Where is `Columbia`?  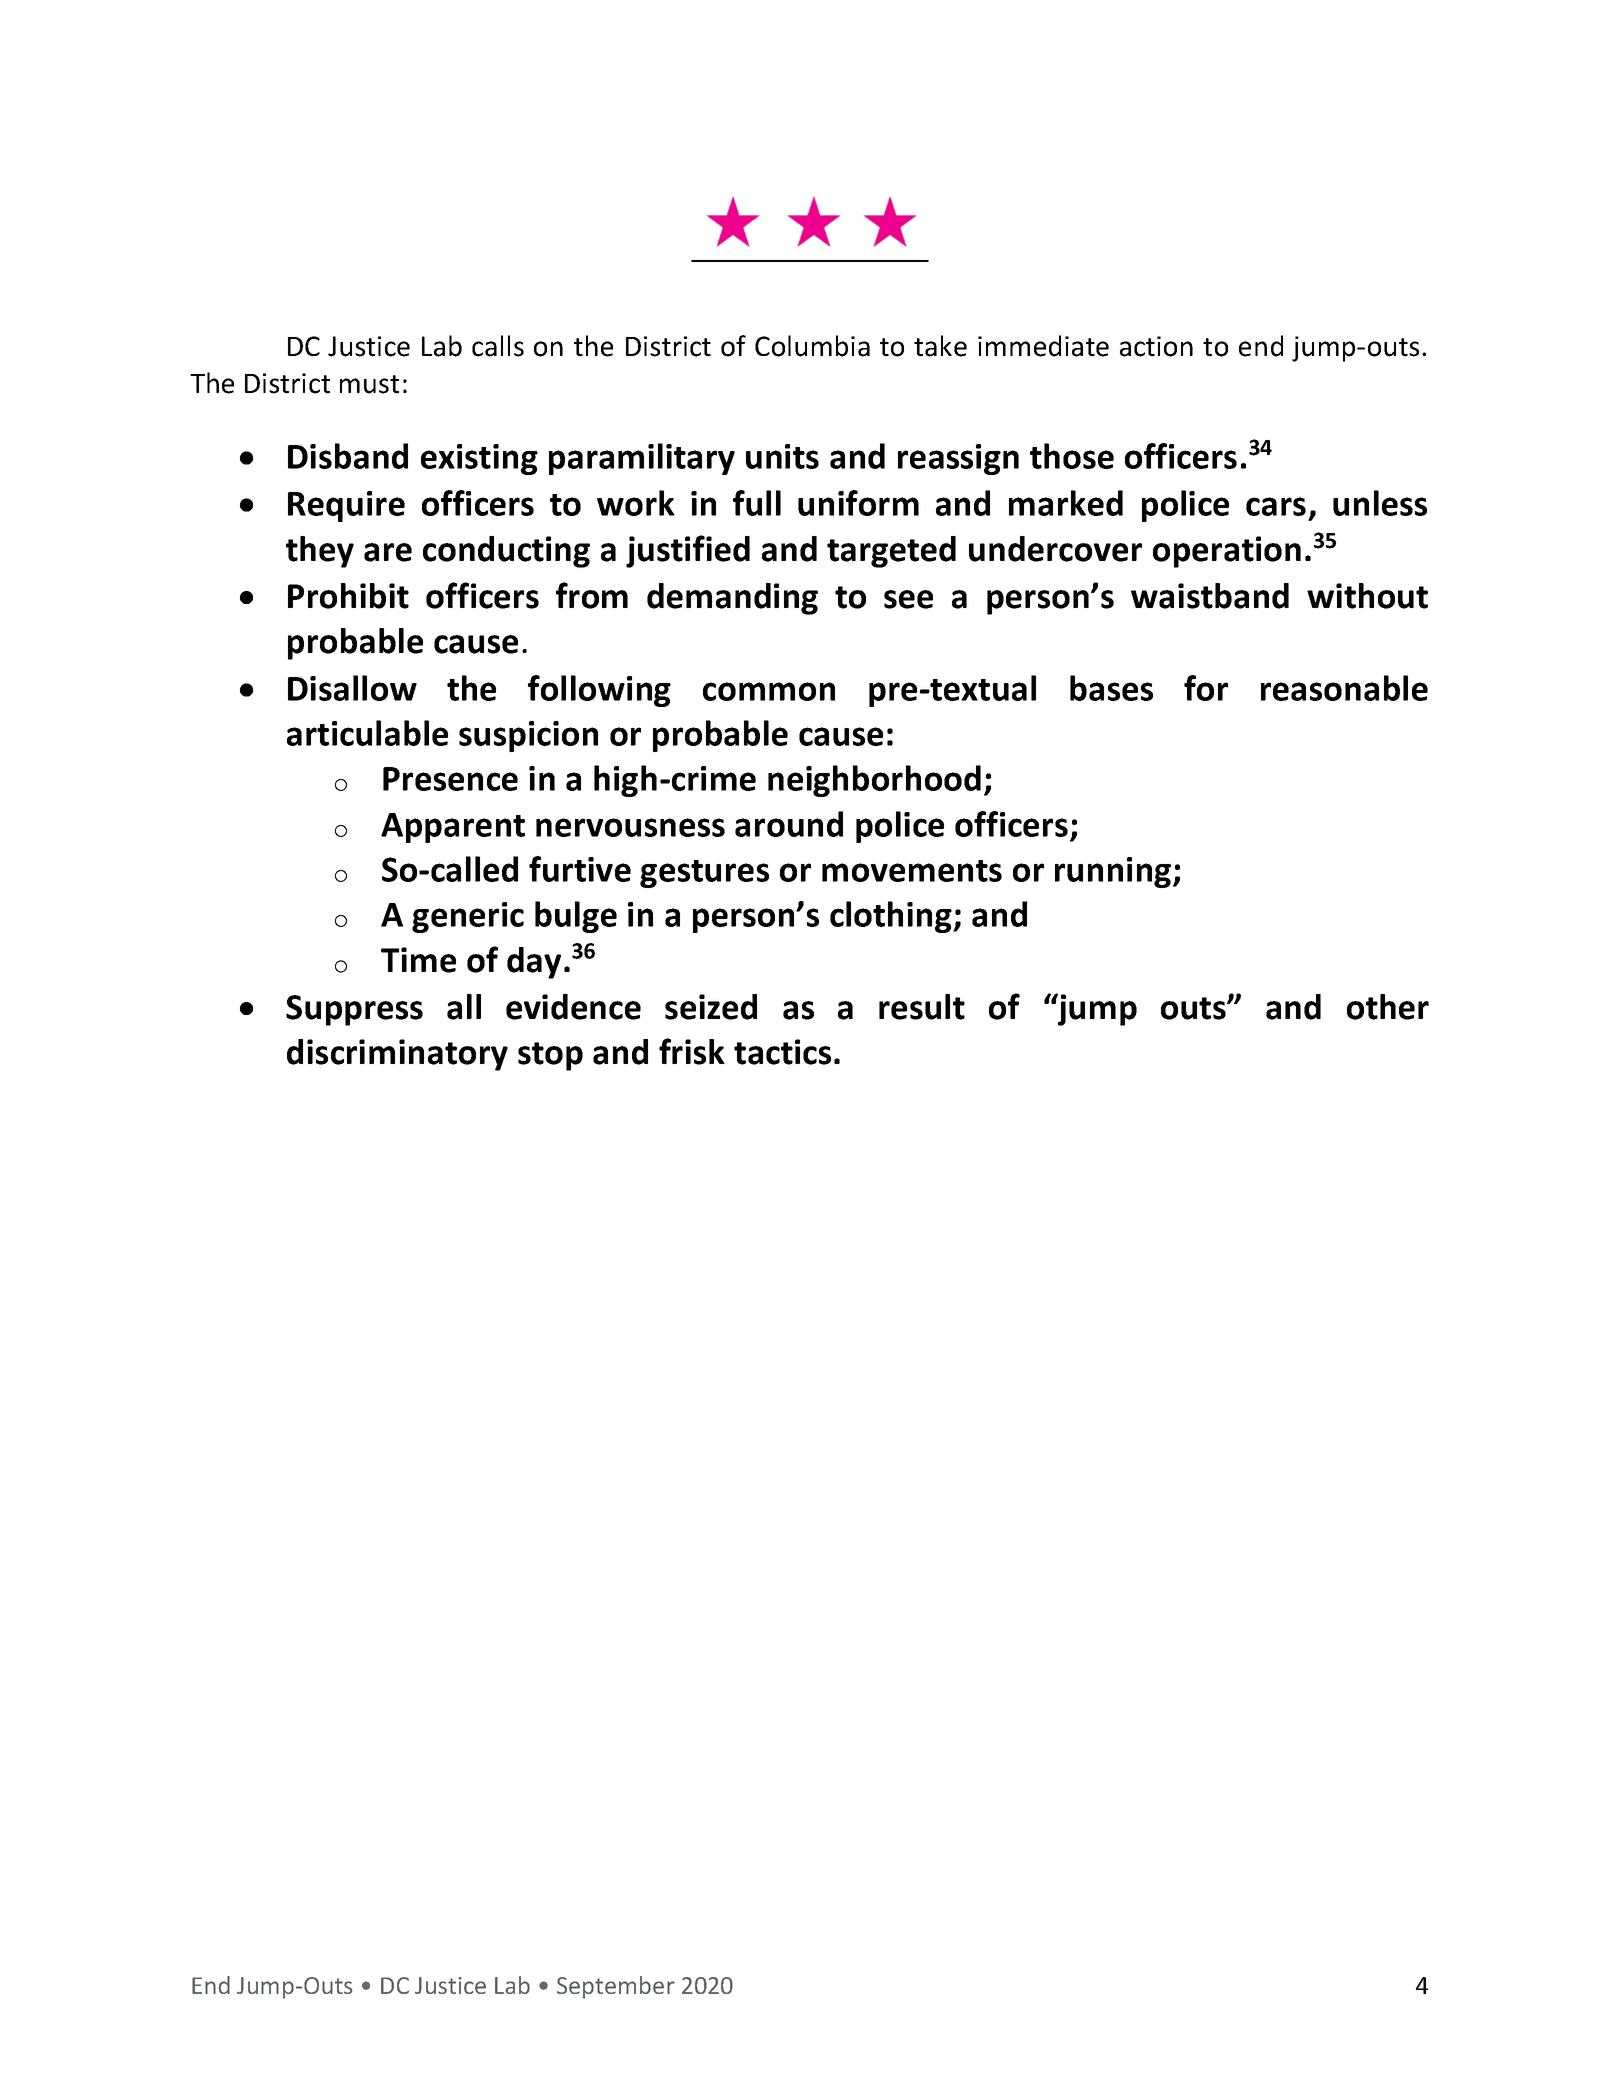
Columbia is located at coordinates (812, 346).
